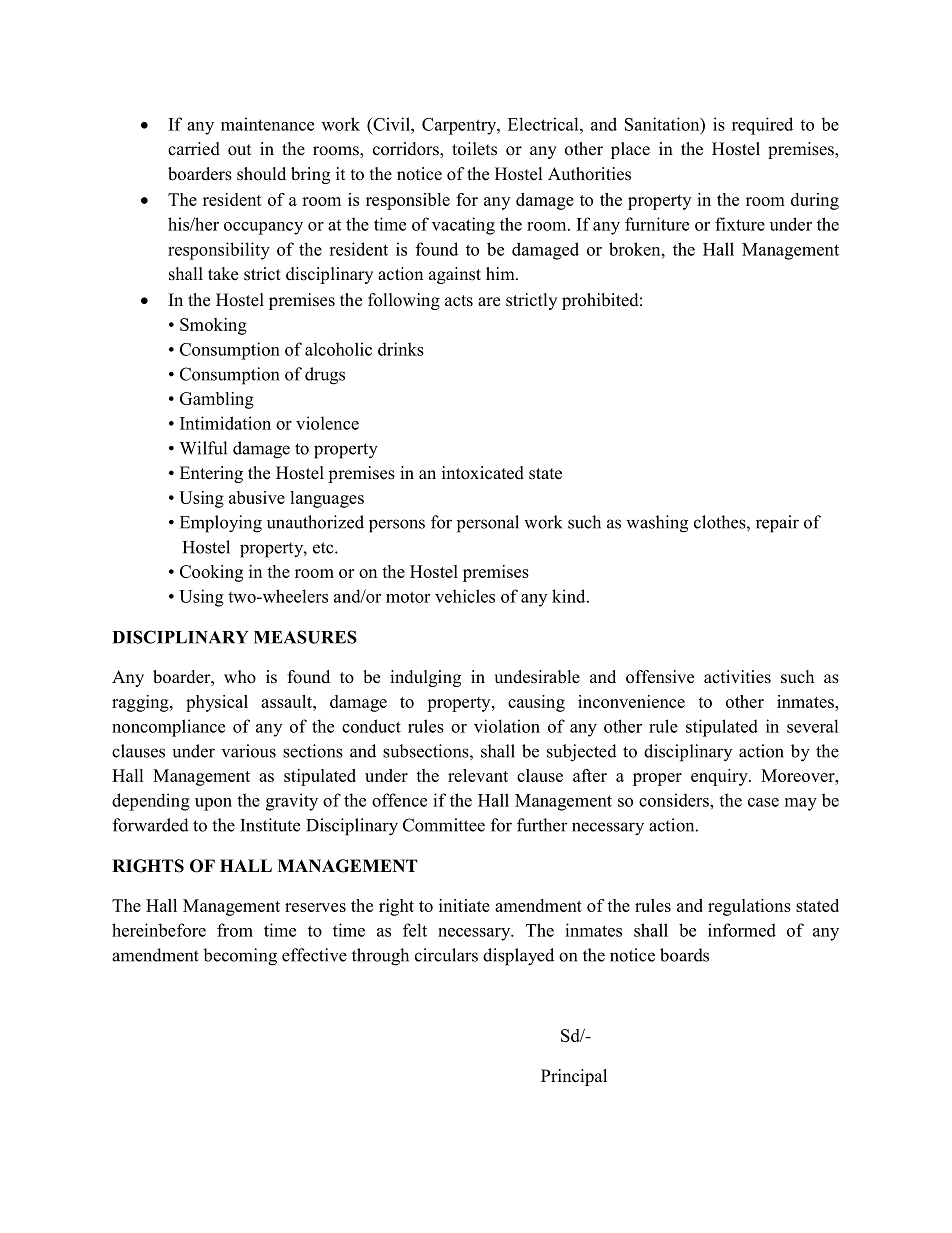 The image size is (952, 1233). Describe the element at coordinates (474, 149) in the screenshot. I see `toilets` at that location.
